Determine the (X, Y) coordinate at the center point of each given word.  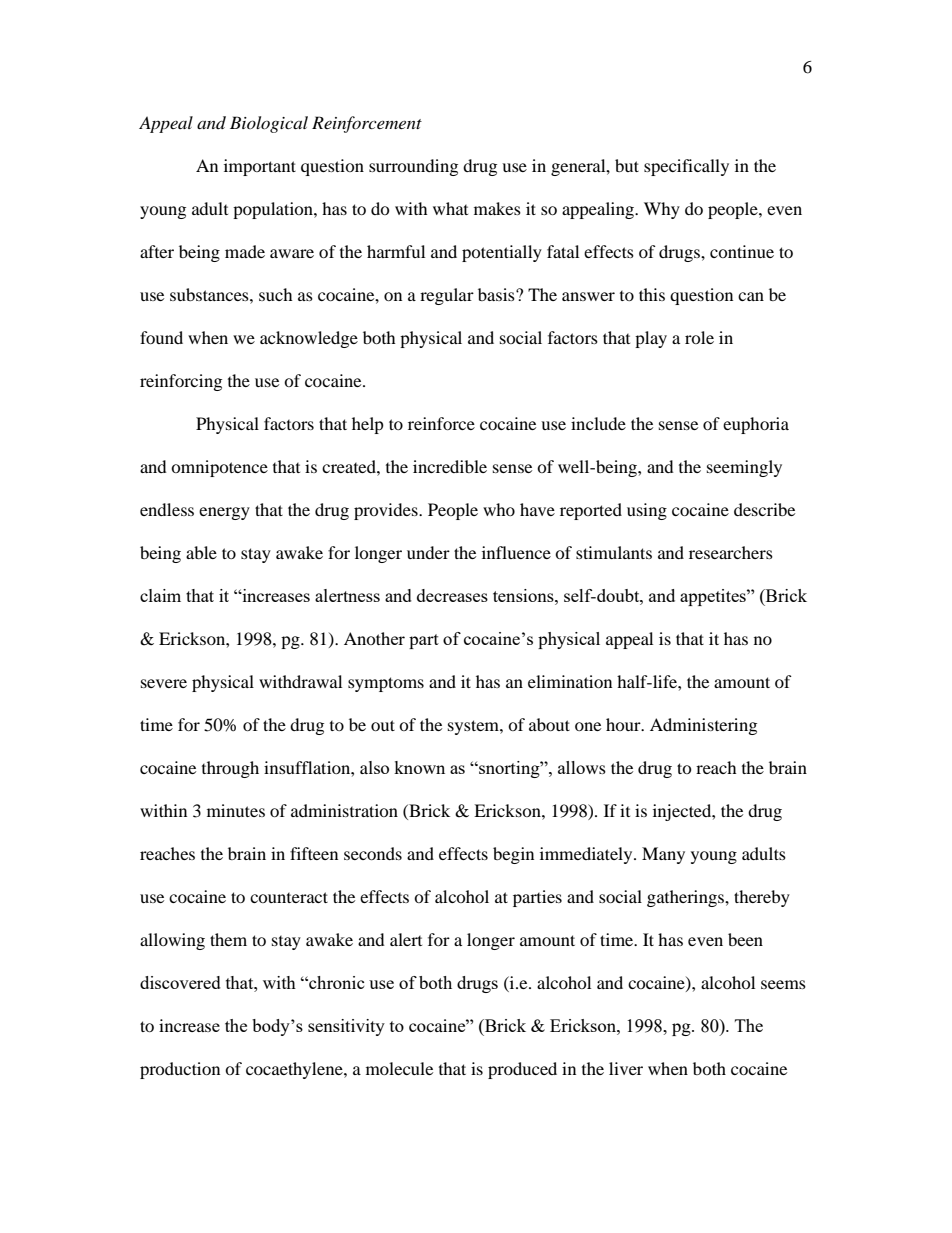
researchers (731, 552)
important (260, 167)
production (180, 1070)
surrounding (413, 167)
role (699, 337)
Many (663, 855)
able (201, 552)
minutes (236, 810)
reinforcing (181, 382)
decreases (452, 595)
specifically (686, 167)
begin (513, 855)
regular (447, 296)
